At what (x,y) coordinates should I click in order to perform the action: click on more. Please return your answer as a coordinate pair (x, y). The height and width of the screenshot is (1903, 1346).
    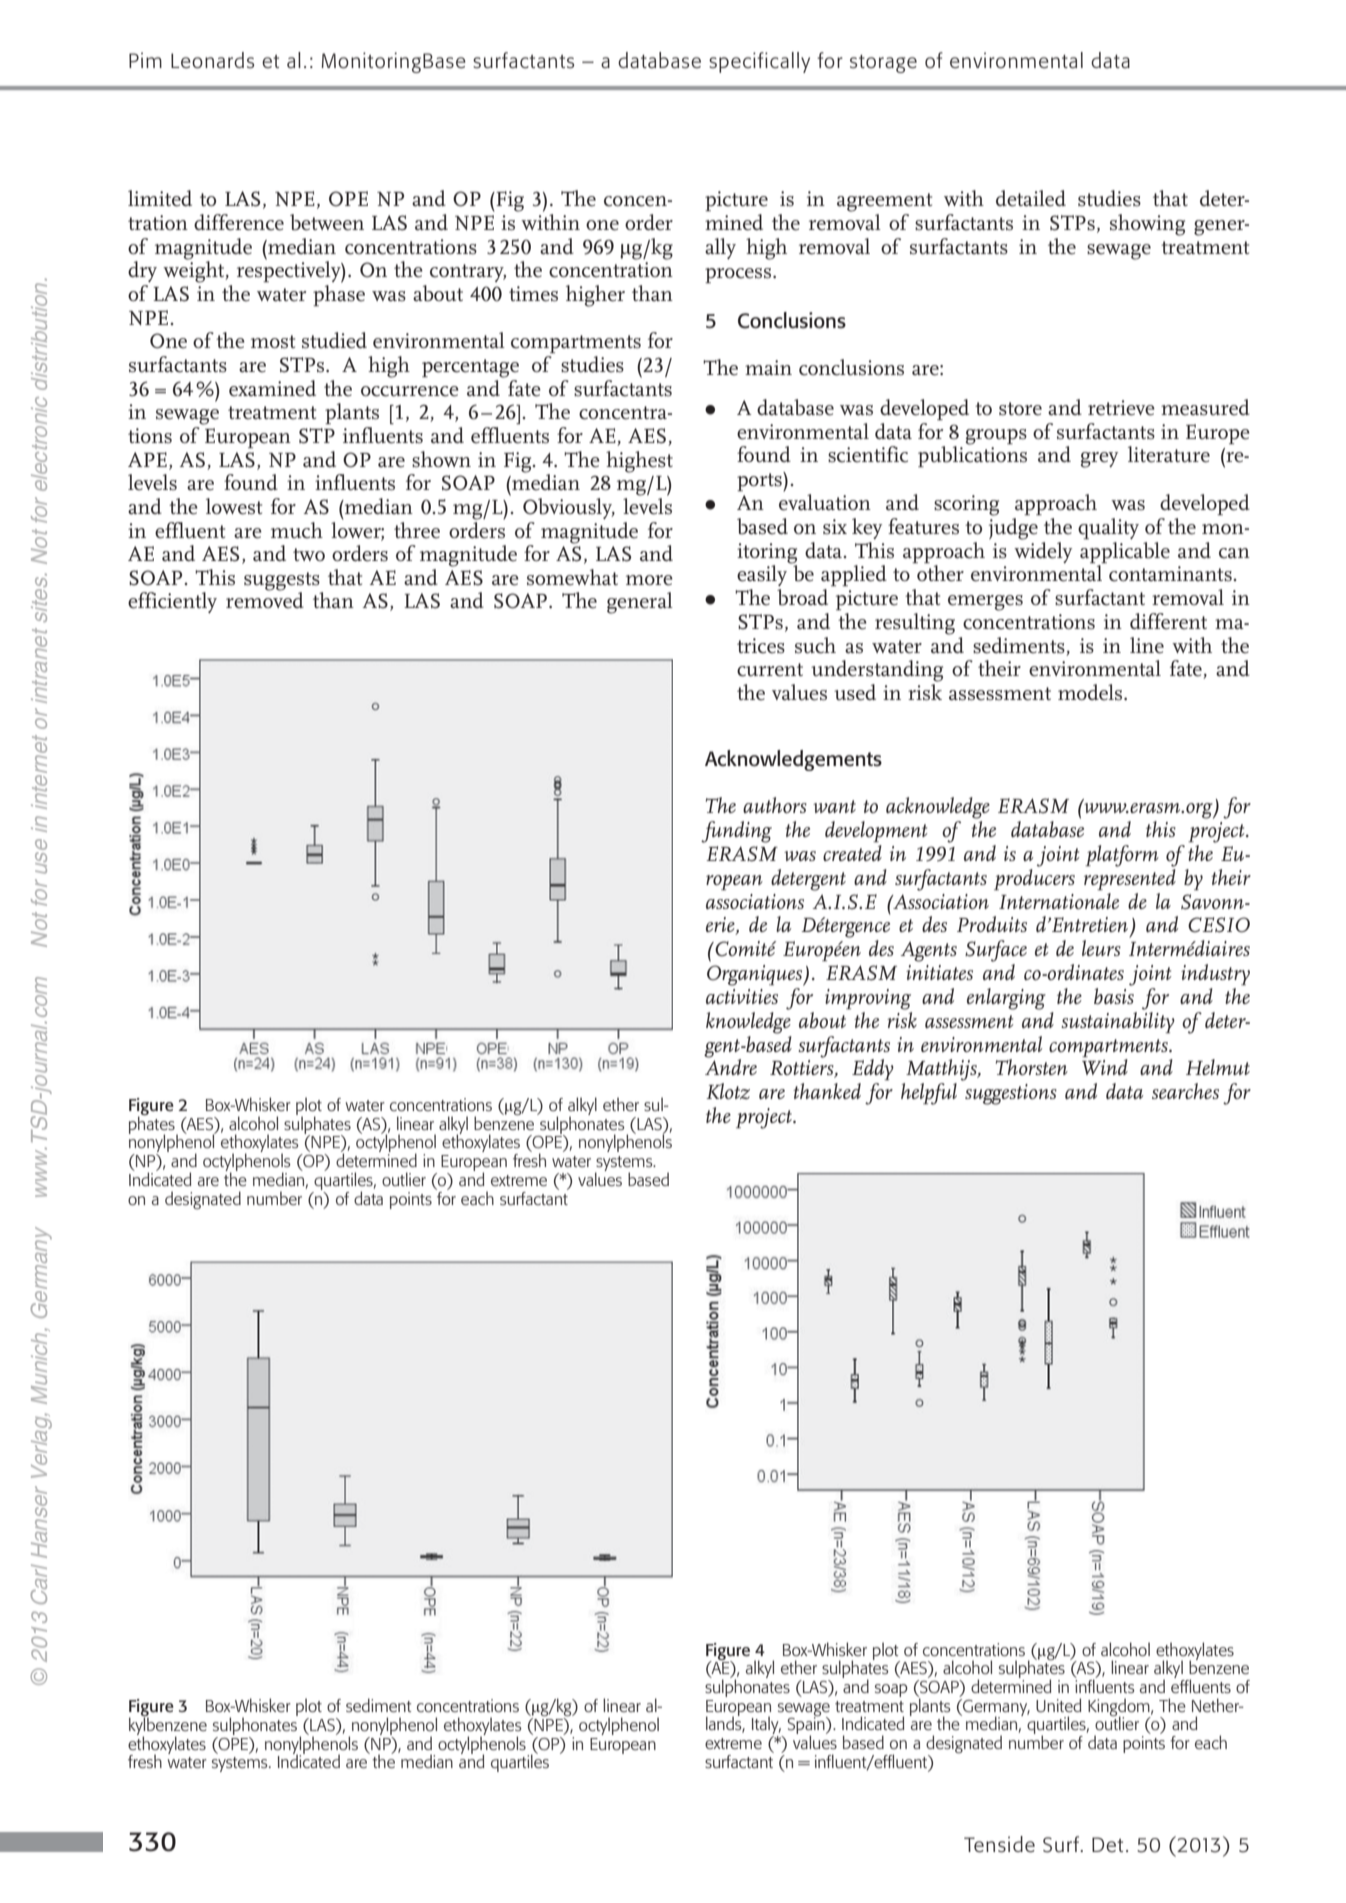
    Looking at the image, I should click on (649, 580).
